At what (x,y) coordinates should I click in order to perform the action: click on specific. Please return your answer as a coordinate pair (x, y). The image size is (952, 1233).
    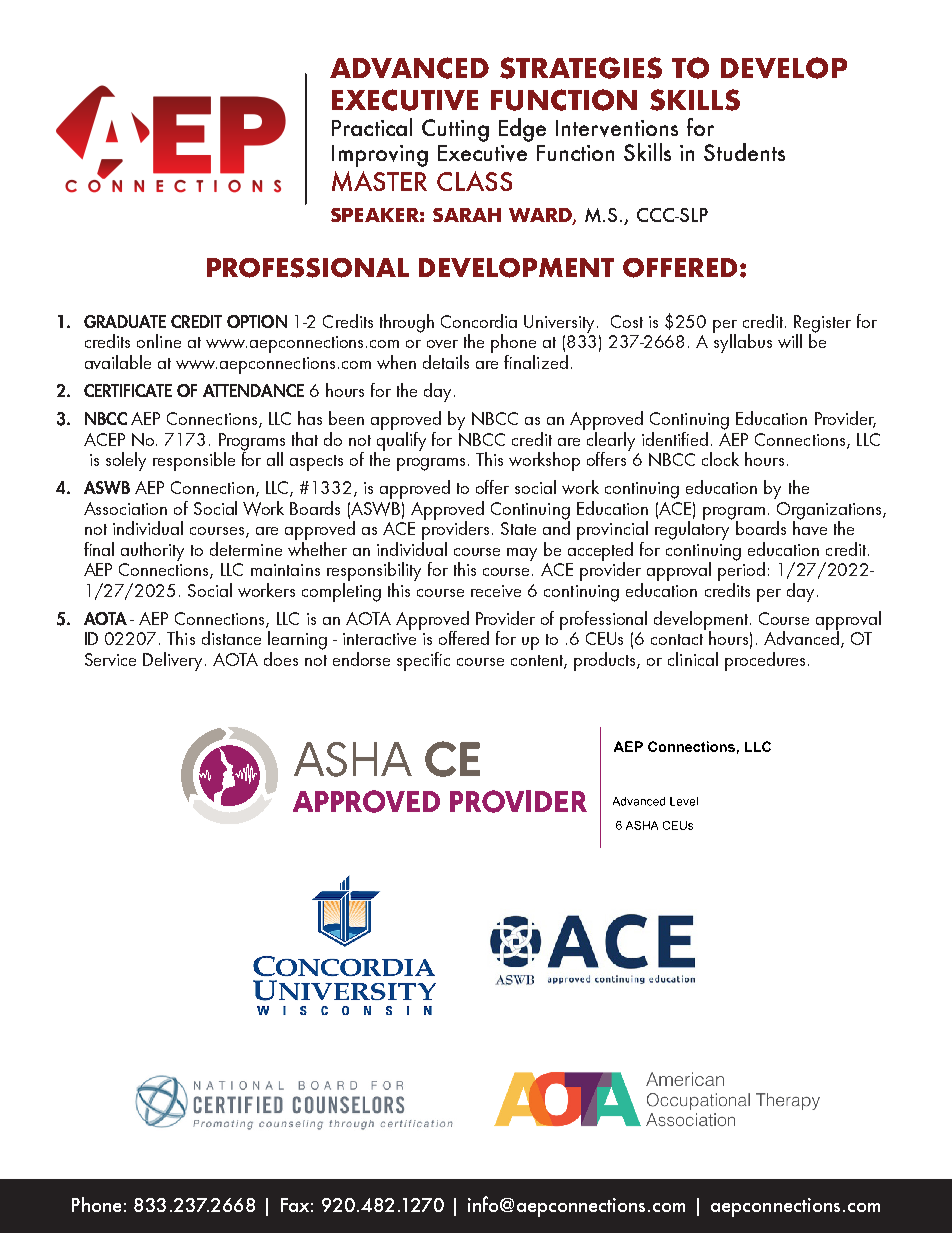
    Looking at the image, I should click on (423, 661).
